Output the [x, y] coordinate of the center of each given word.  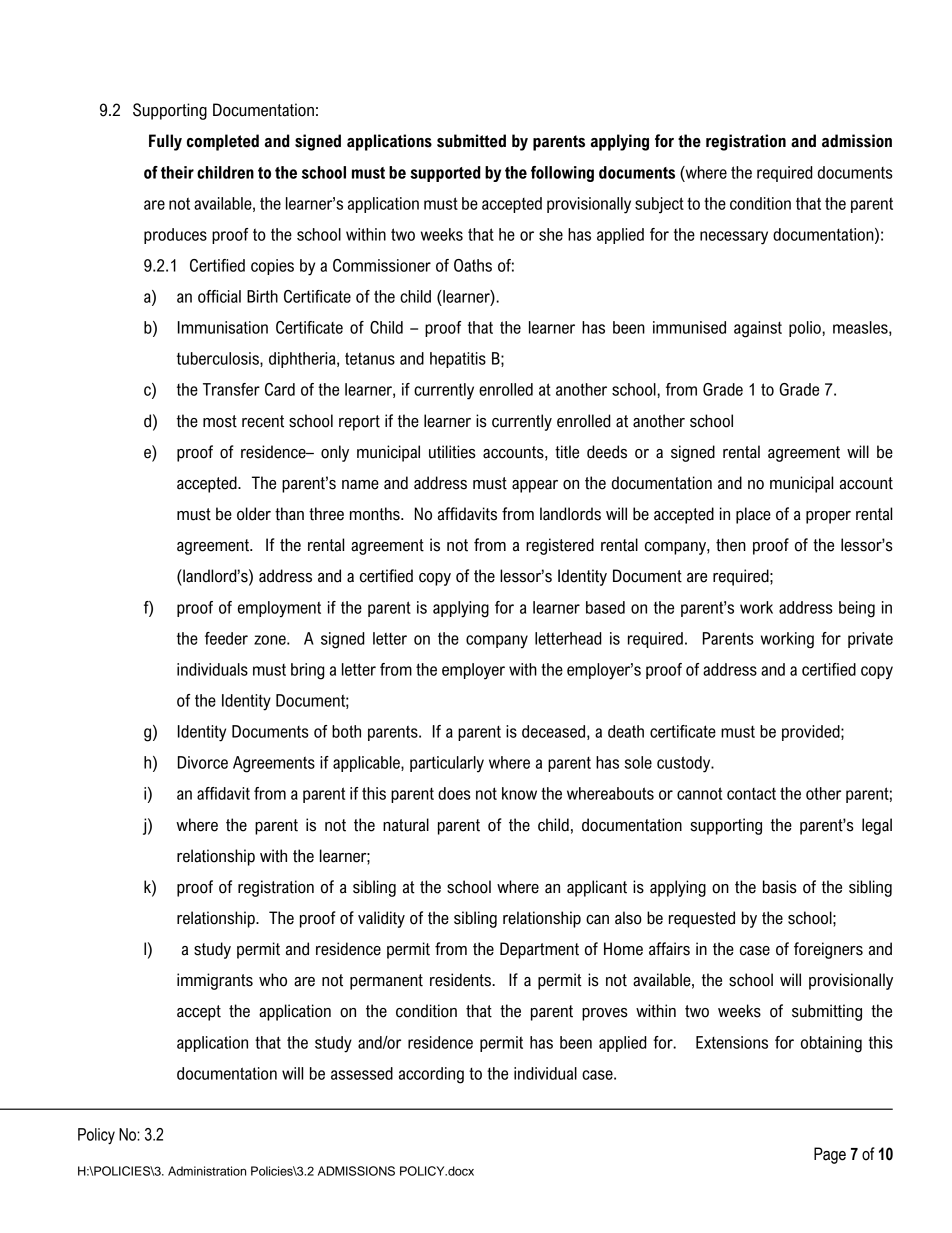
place [753, 515]
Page [830, 1155]
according [431, 1075]
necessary [734, 238]
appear [535, 486]
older [254, 514]
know [519, 793]
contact [751, 794]
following [562, 174]
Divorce [203, 762]
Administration [207, 1171]
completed [223, 142]
